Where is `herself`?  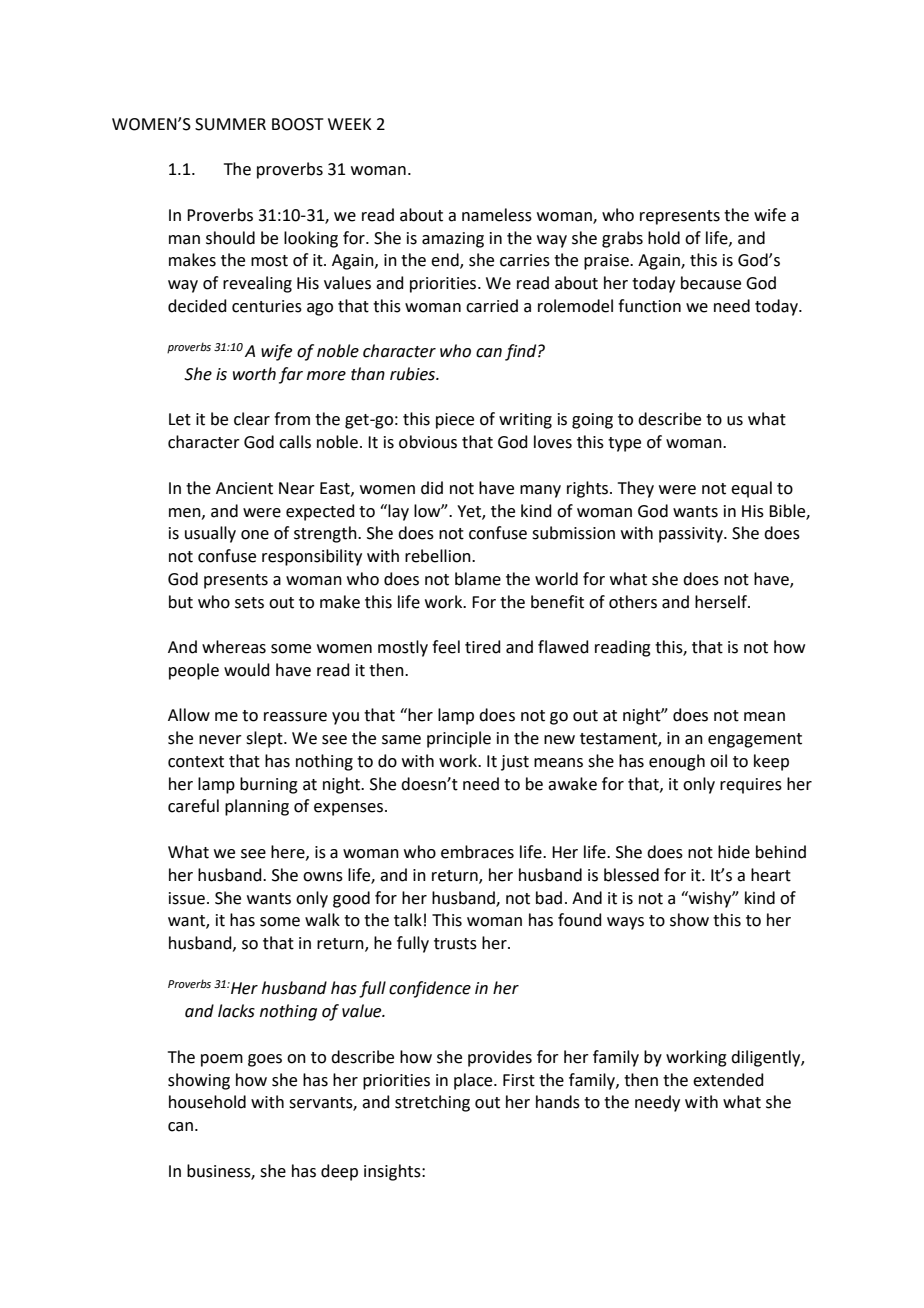 herself is located at coordinates (722, 602).
